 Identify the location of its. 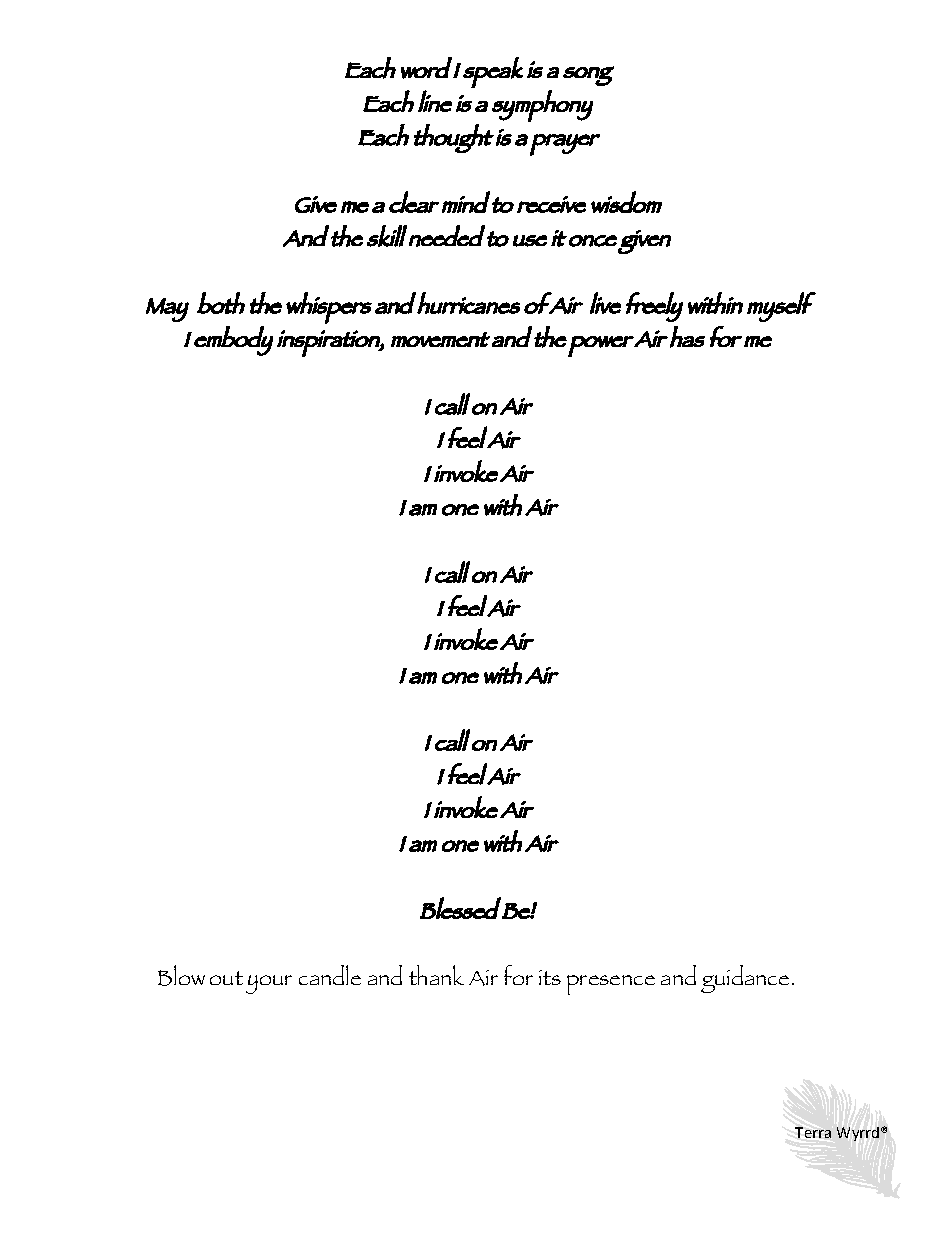
(550, 977).
